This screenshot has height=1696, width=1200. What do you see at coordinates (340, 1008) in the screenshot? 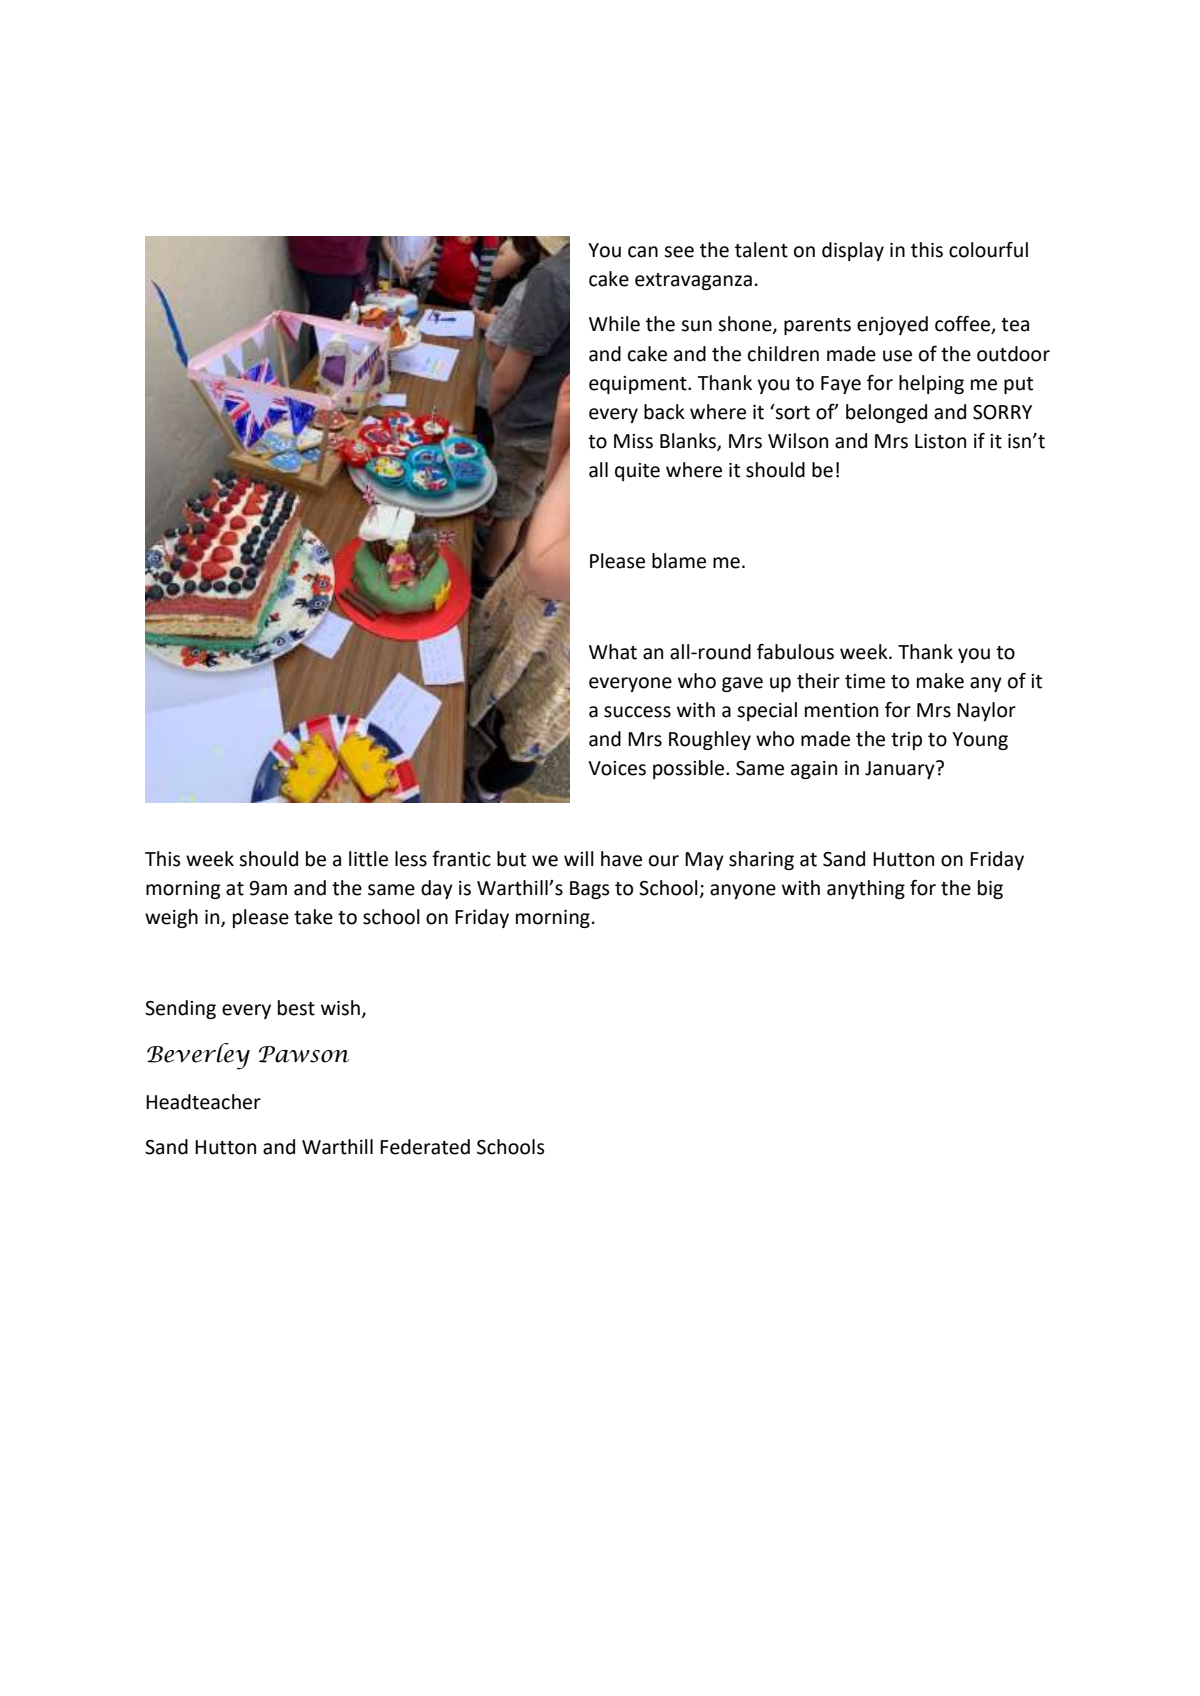
I see `wish` at bounding box center [340, 1008].
